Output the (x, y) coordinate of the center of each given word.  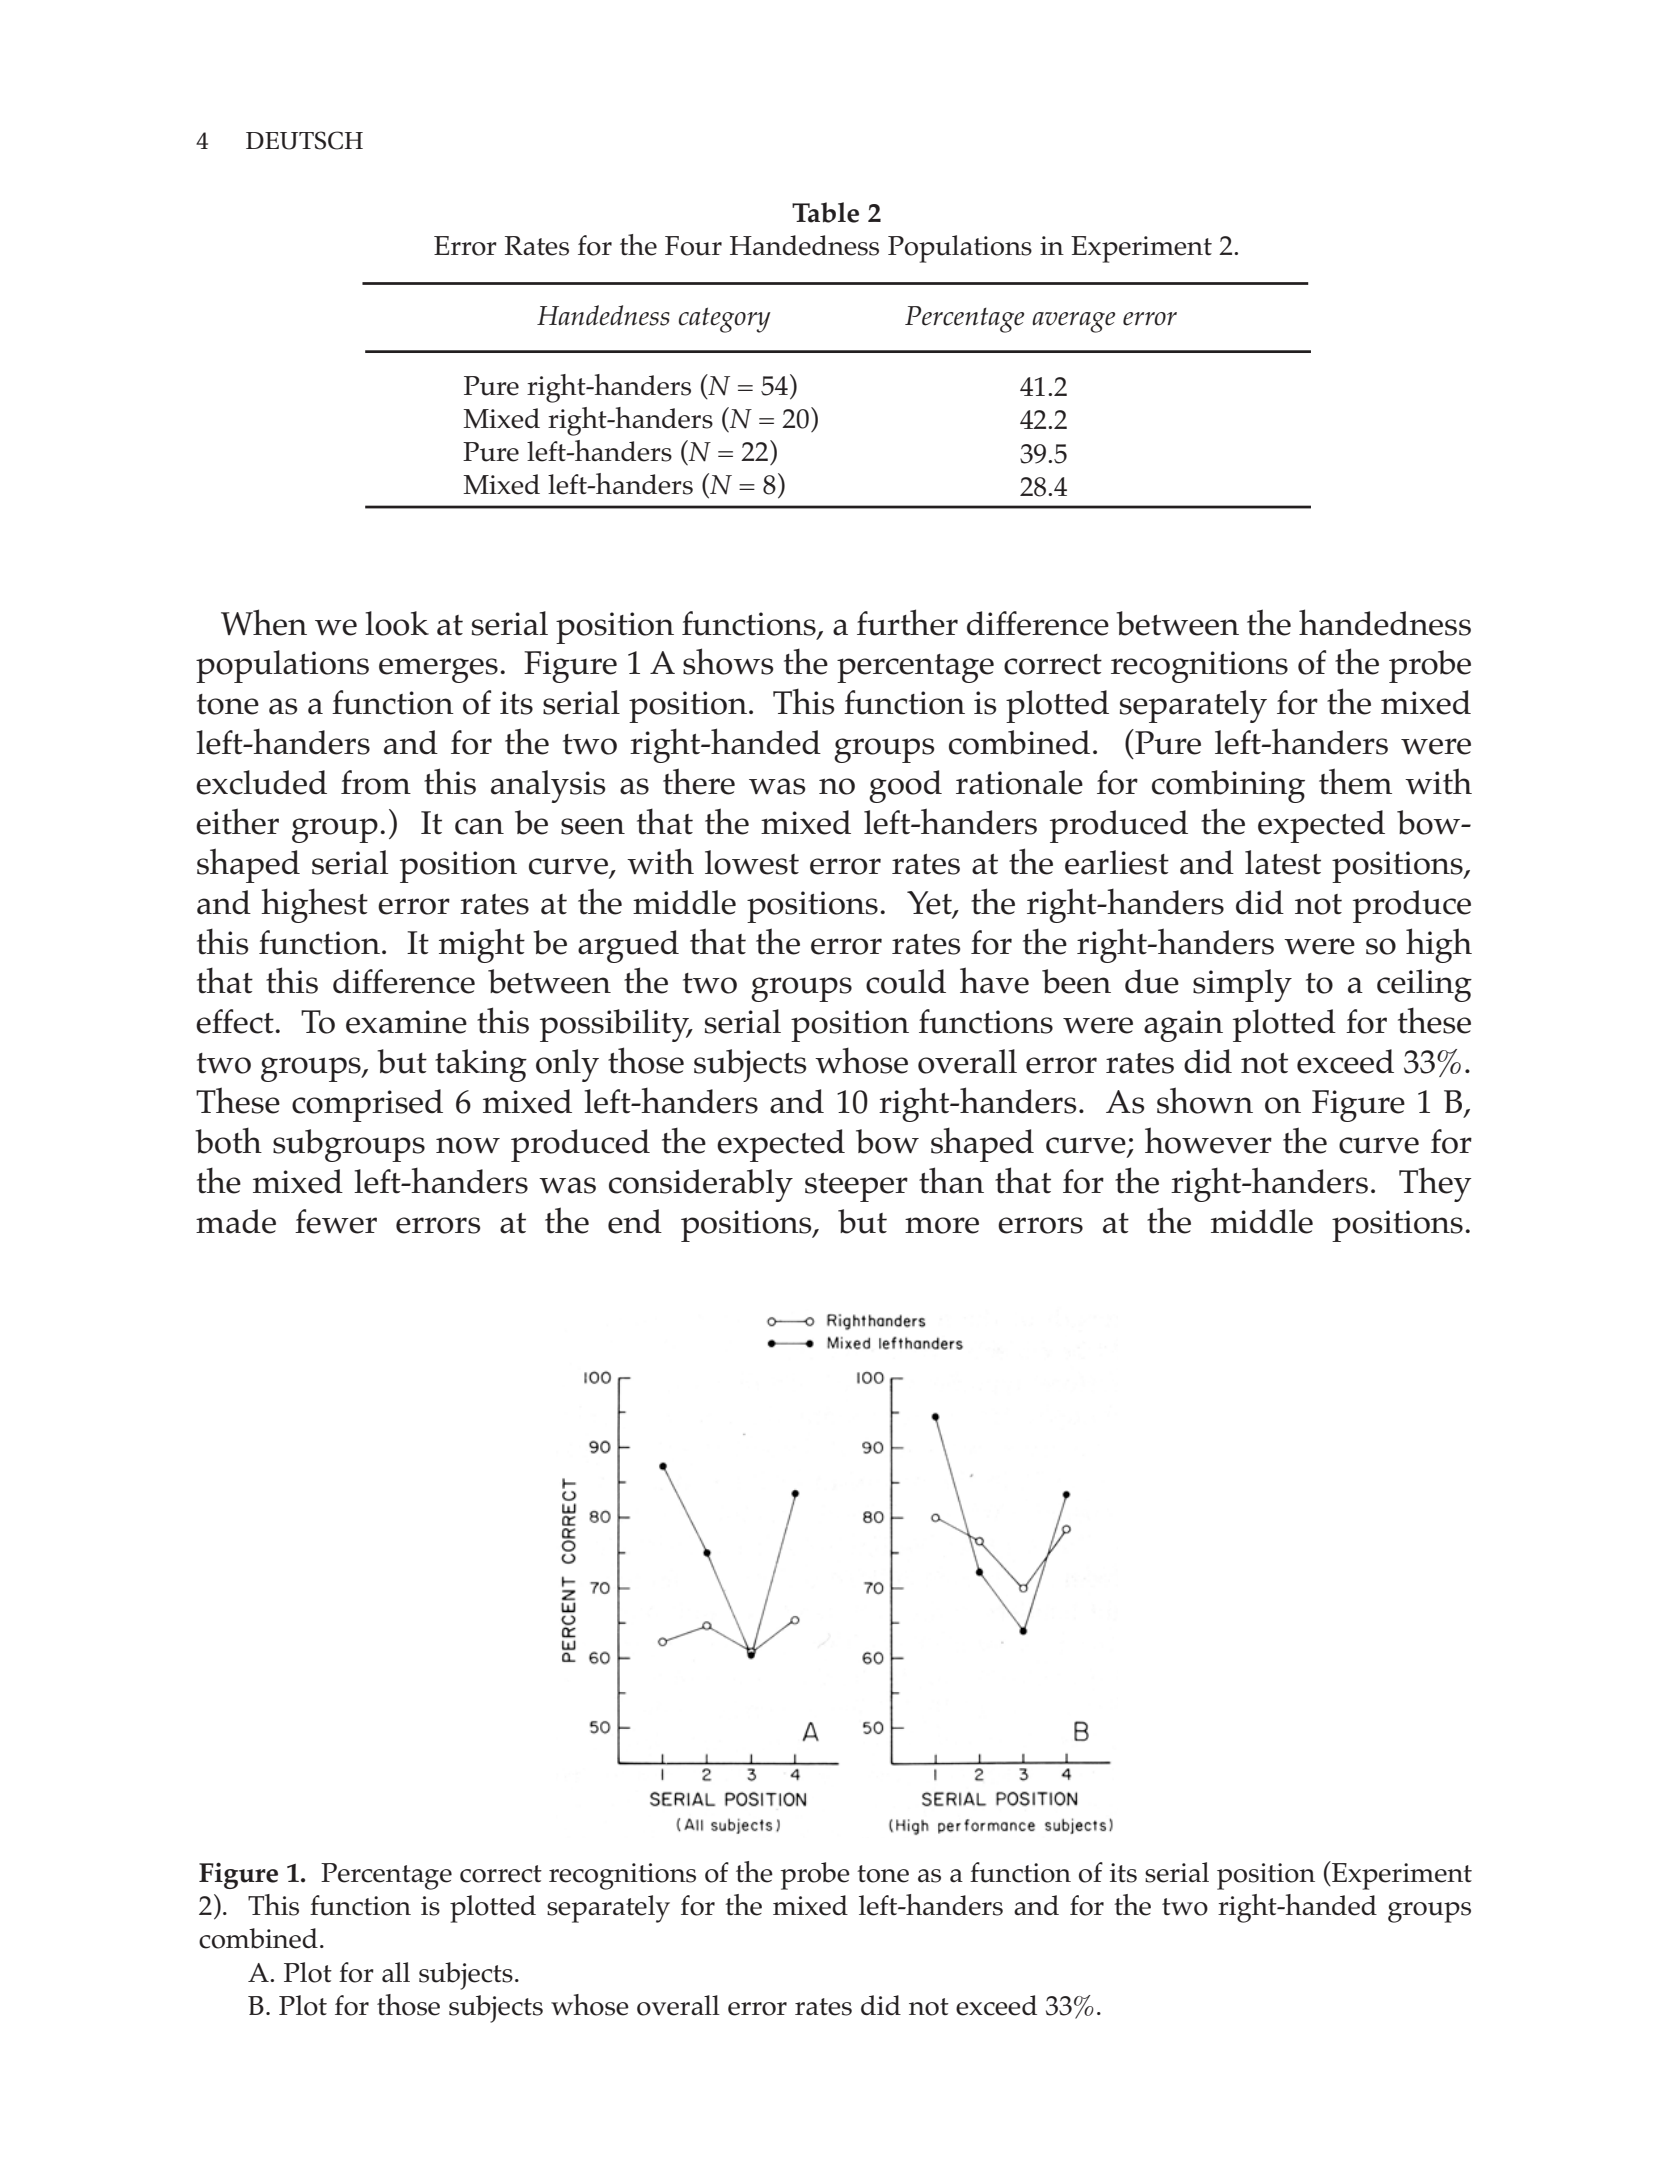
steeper (856, 1187)
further (907, 622)
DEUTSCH (304, 140)
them (1355, 781)
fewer (336, 1221)
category (725, 320)
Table (825, 212)
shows (728, 661)
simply (1242, 985)
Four (693, 246)
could (906, 981)
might (482, 945)
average (1073, 322)
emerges (438, 670)
